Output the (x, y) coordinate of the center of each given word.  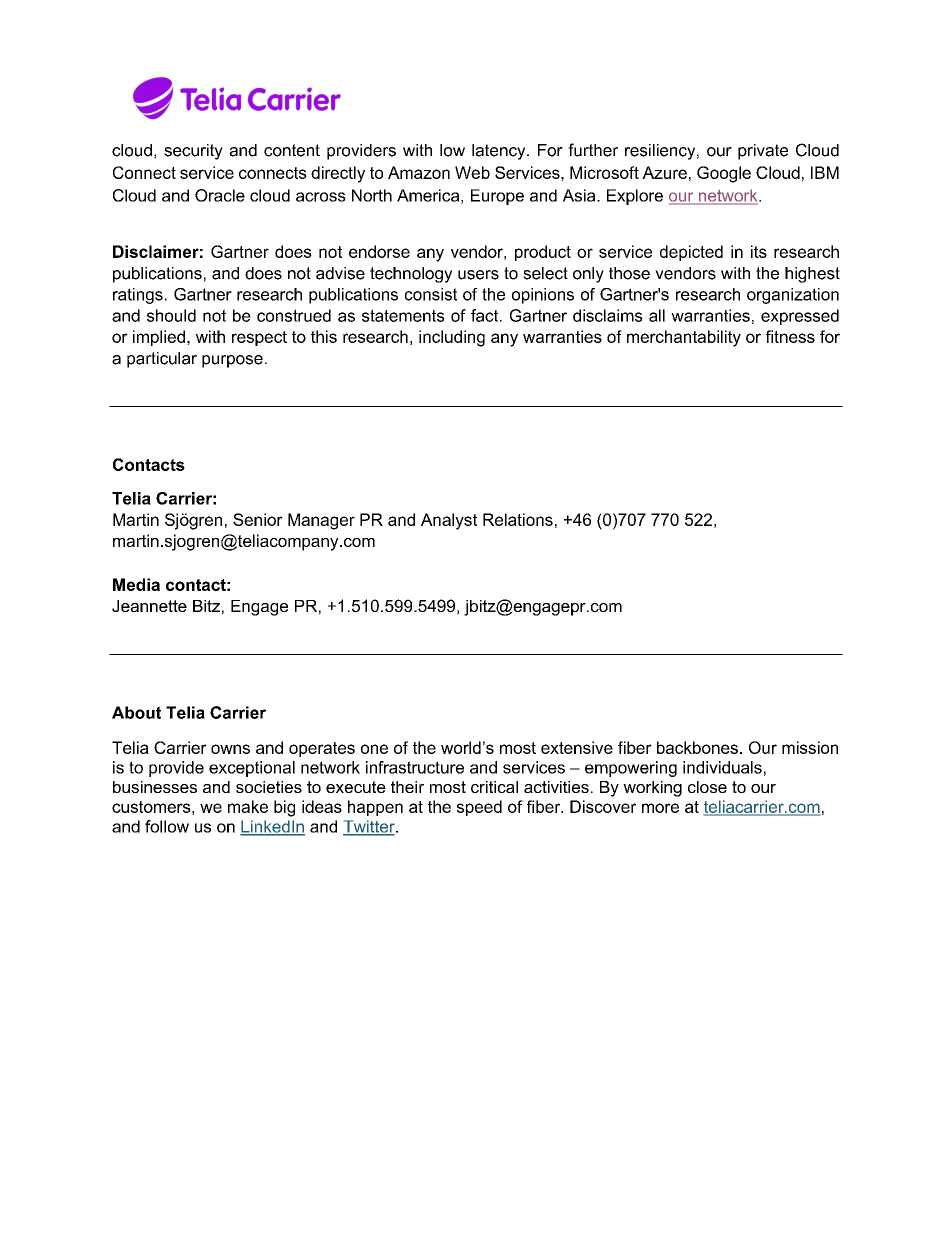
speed (479, 808)
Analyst (449, 521)
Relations (518, 519)
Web (472, 172)
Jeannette (149, 606)
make (248, 806)
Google (724, 174)
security (193, 152)
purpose (232, 361)
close (707, 787)
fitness (790, 336)
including (452, 338)
